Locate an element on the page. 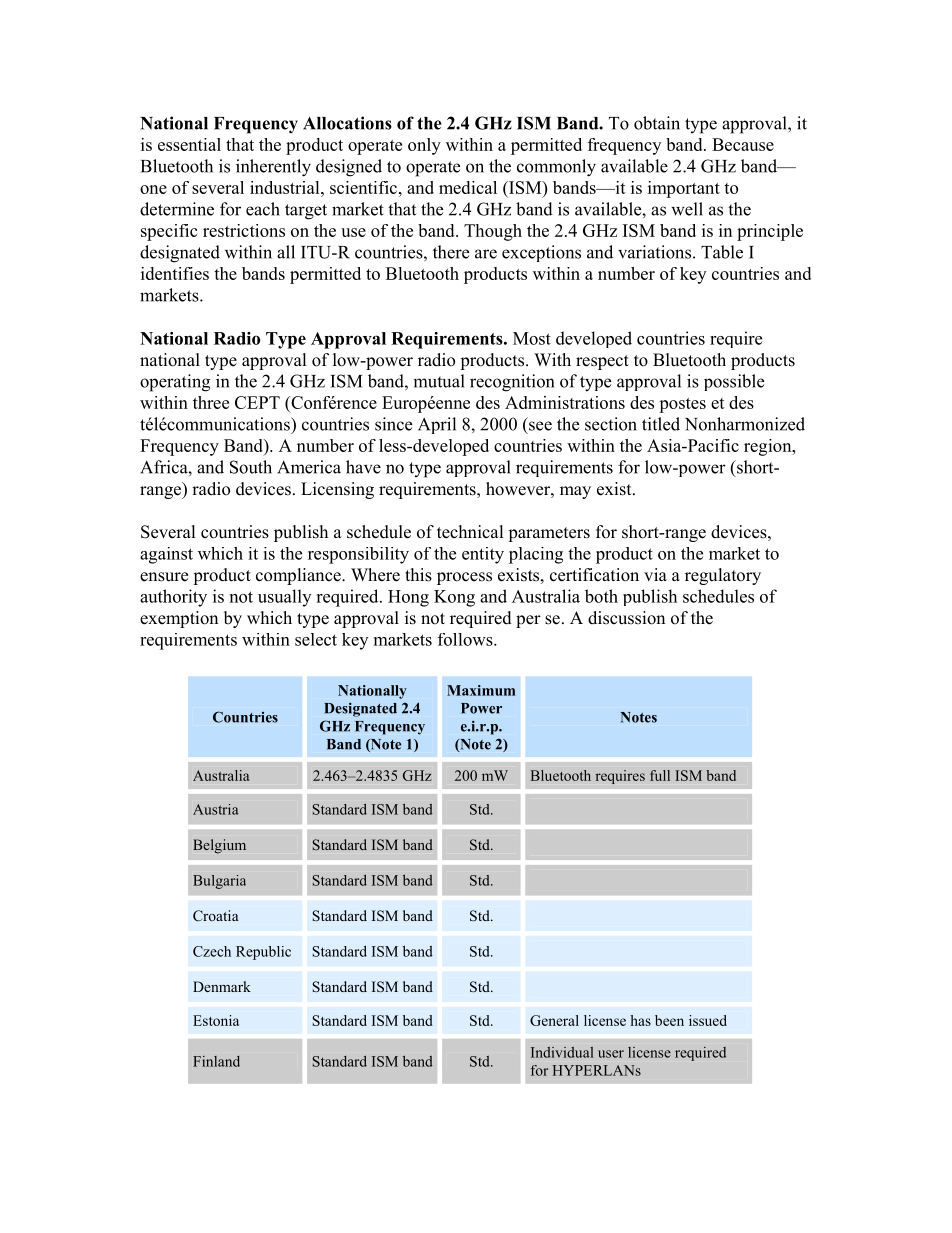  Maximum is located at coordinates (481, 690).
